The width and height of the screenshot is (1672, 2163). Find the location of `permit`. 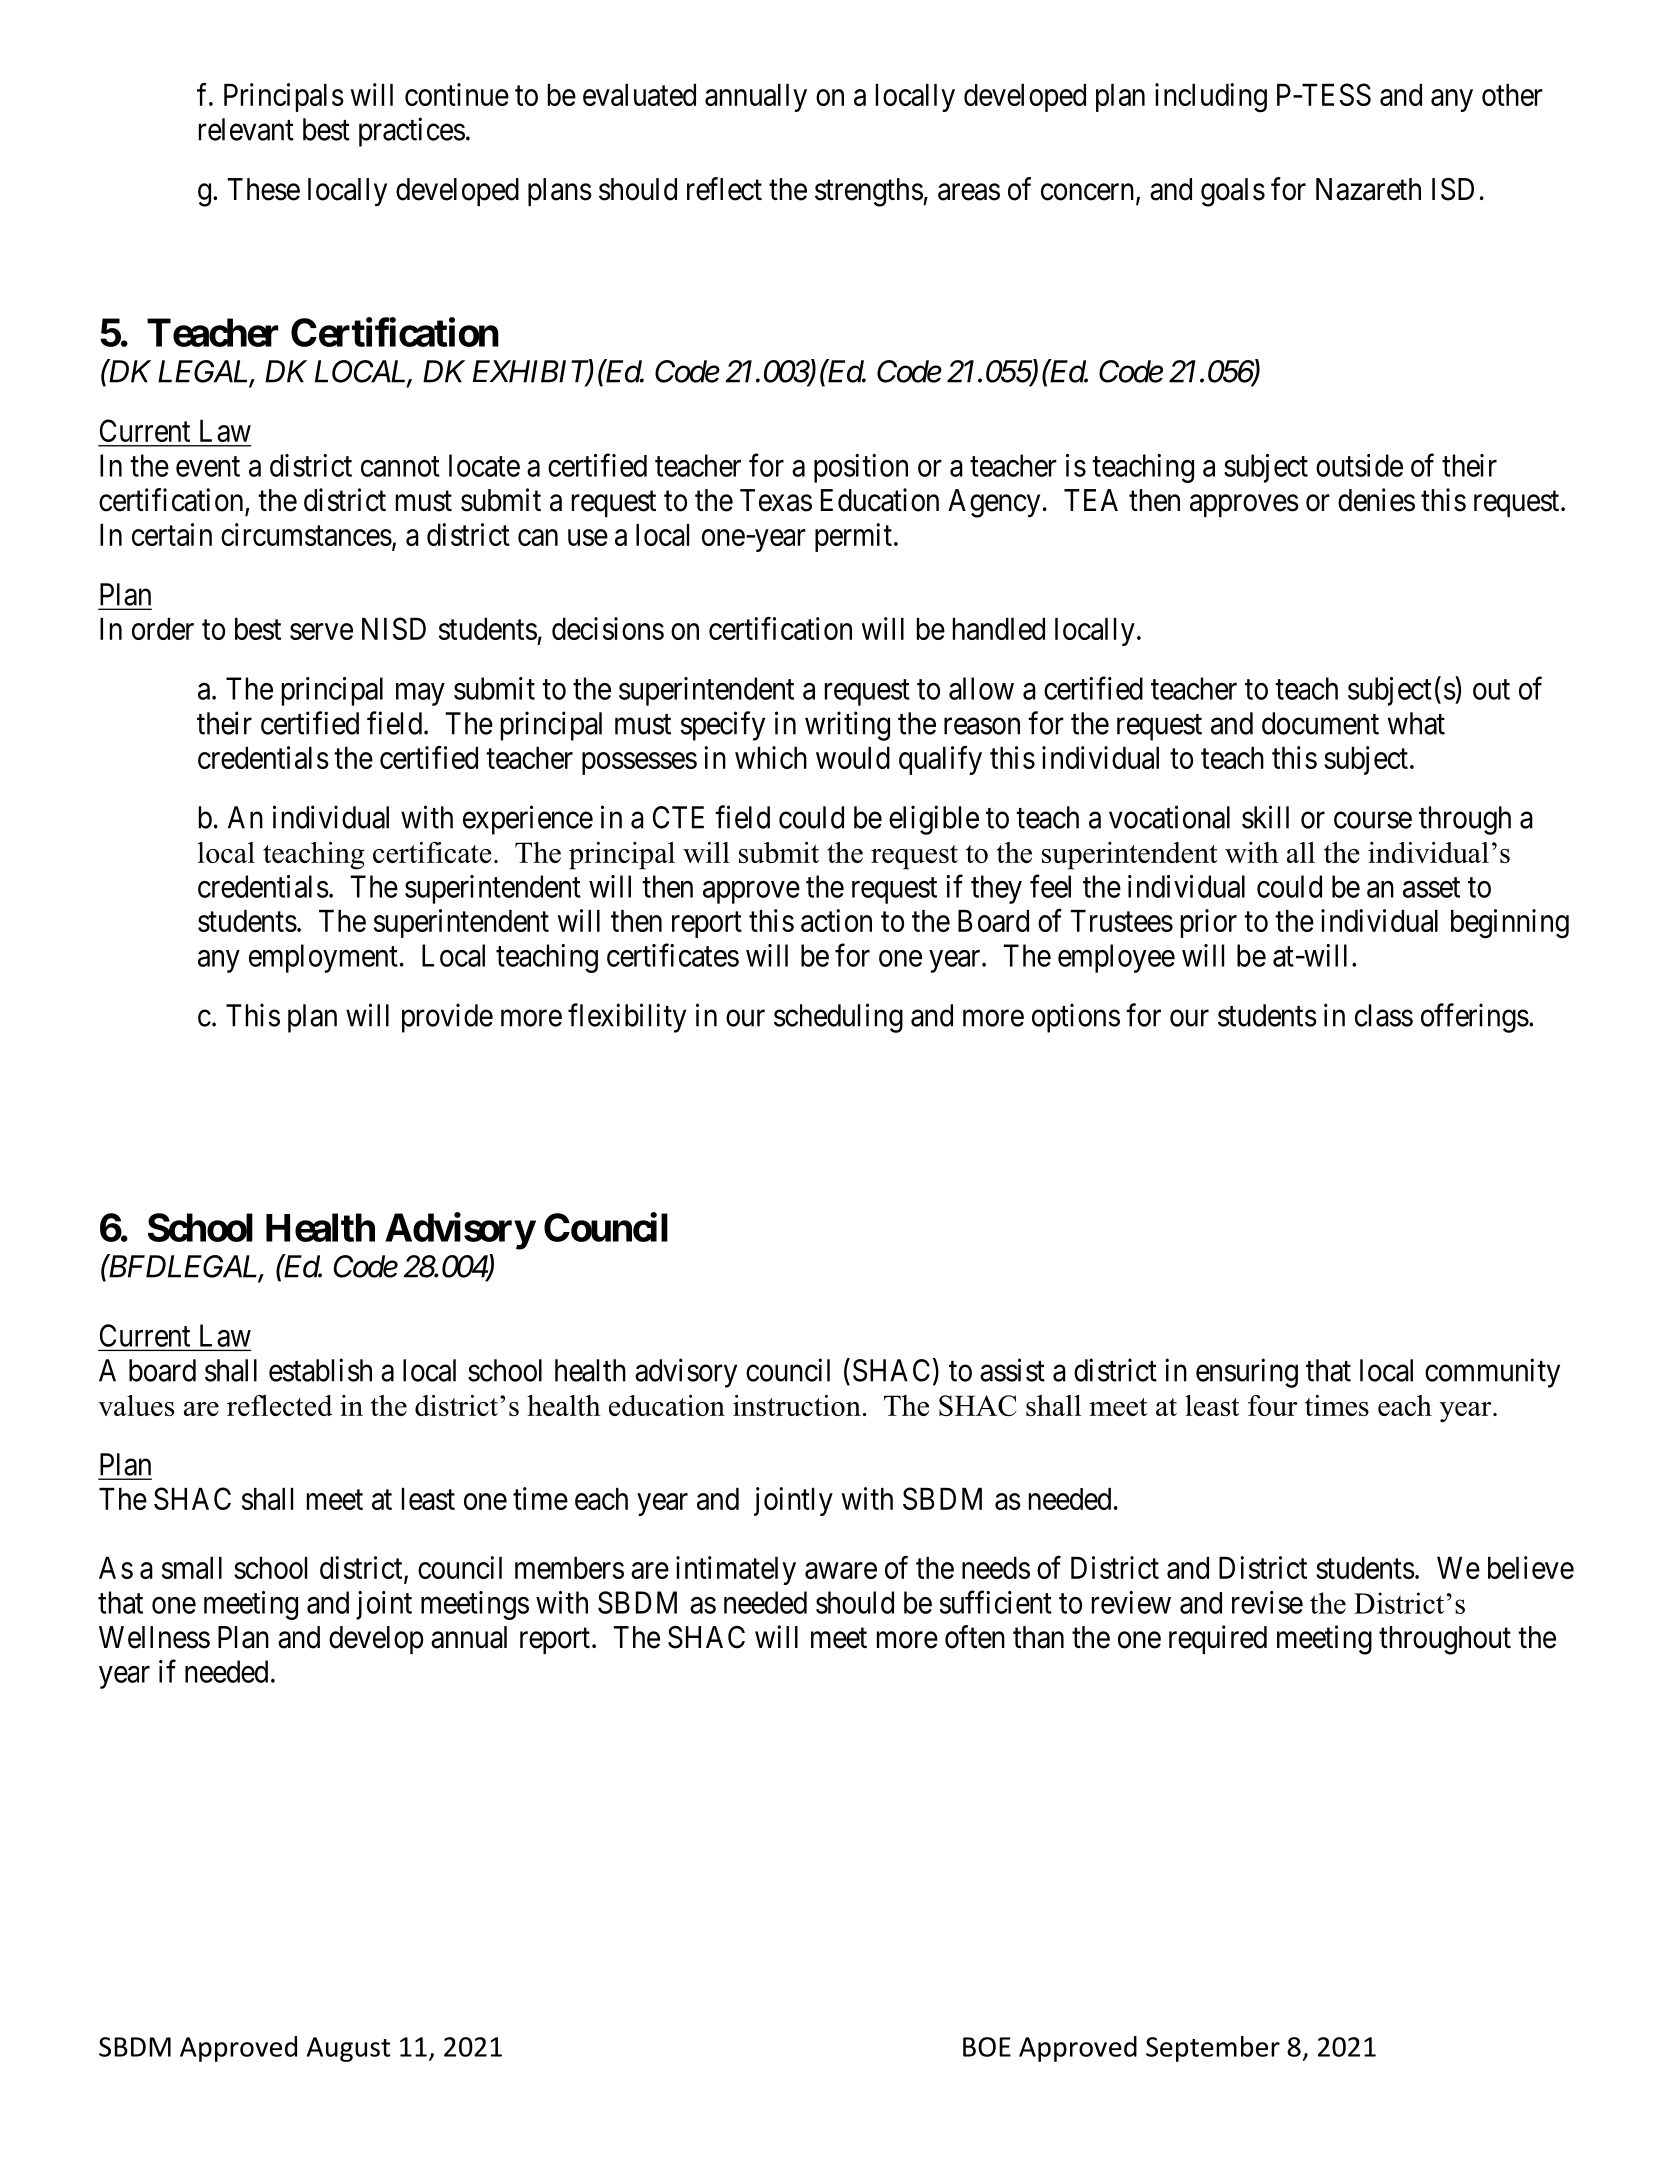

permit is located at coordinates (853, 537).
